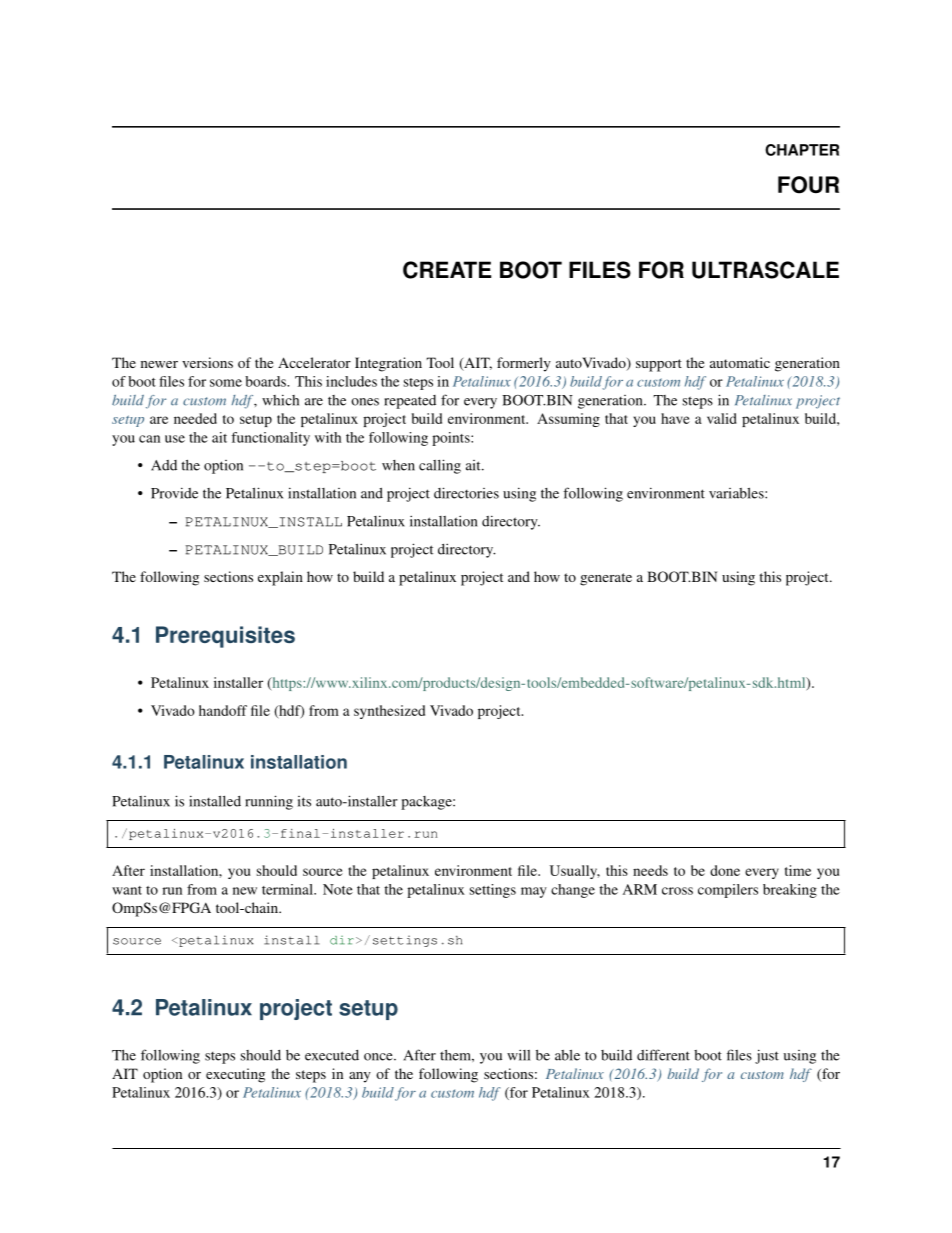 The image size is (952, 1233). Describe the element at coordinates (518, 1055) in the screenshot. I see `will` at that location.
